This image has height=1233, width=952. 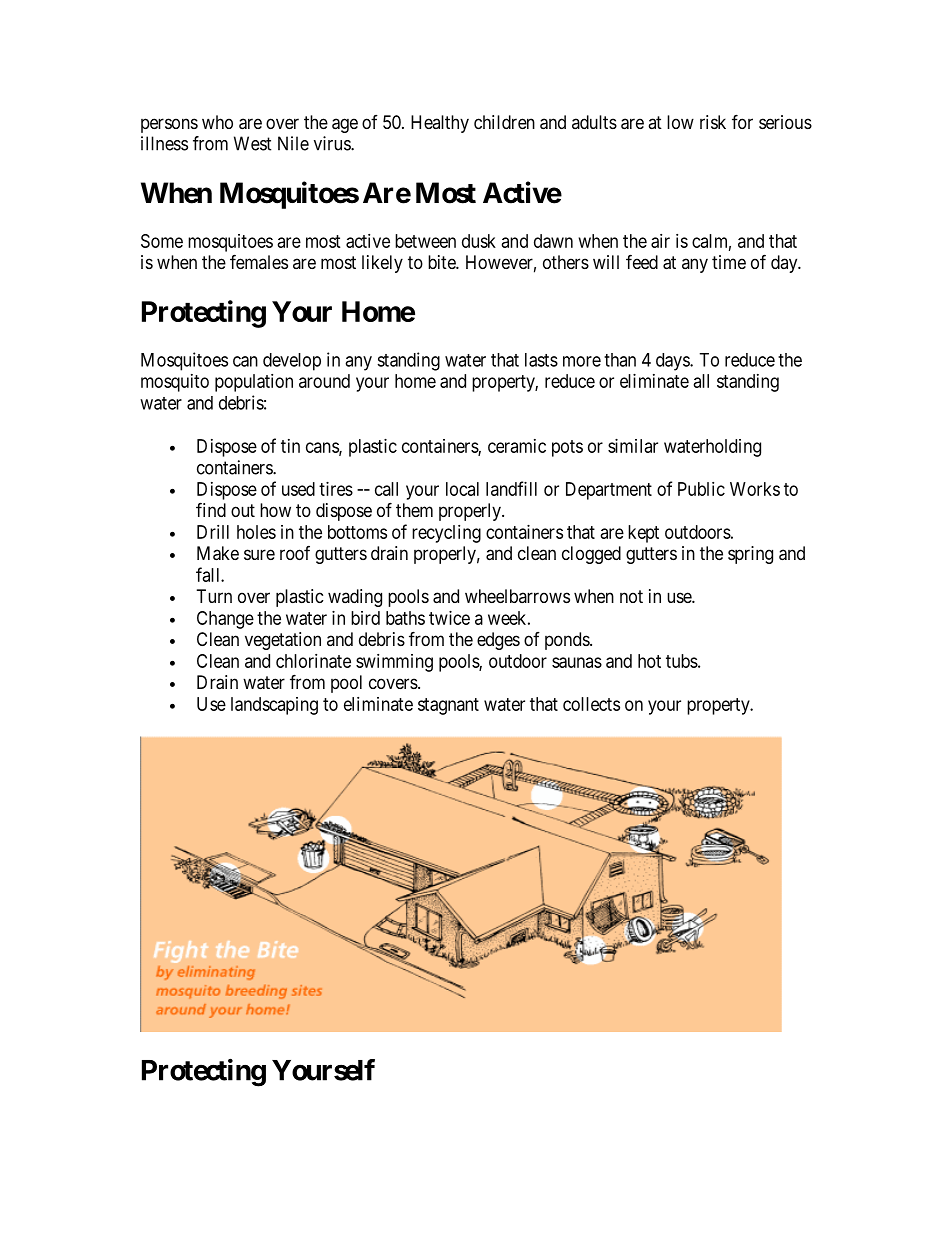 What do you see at coordinates (633, 446) in the image?
I see `similar` at bounding box center [633, 446].
